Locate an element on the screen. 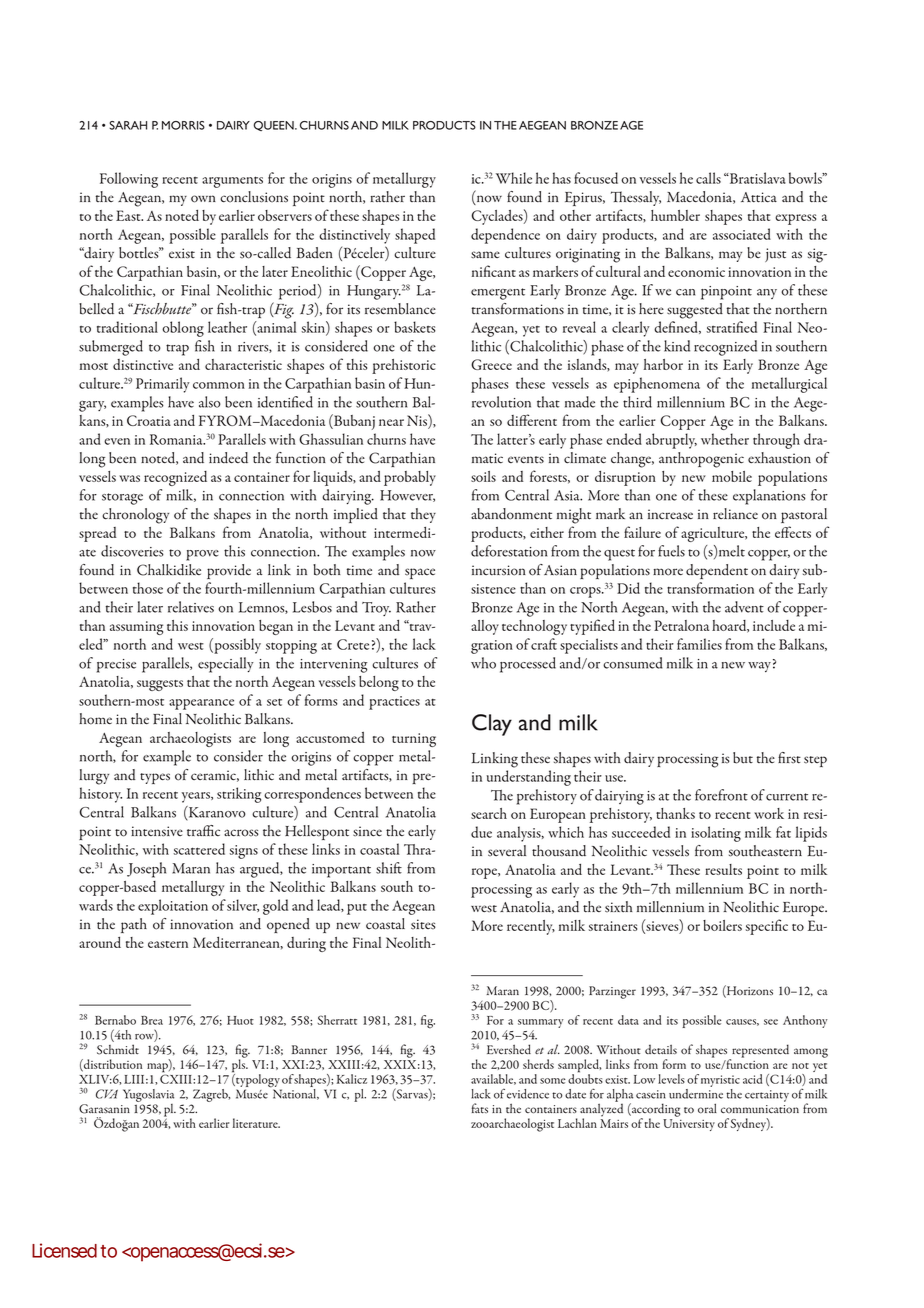  who is located at coordinates (483, 663).
